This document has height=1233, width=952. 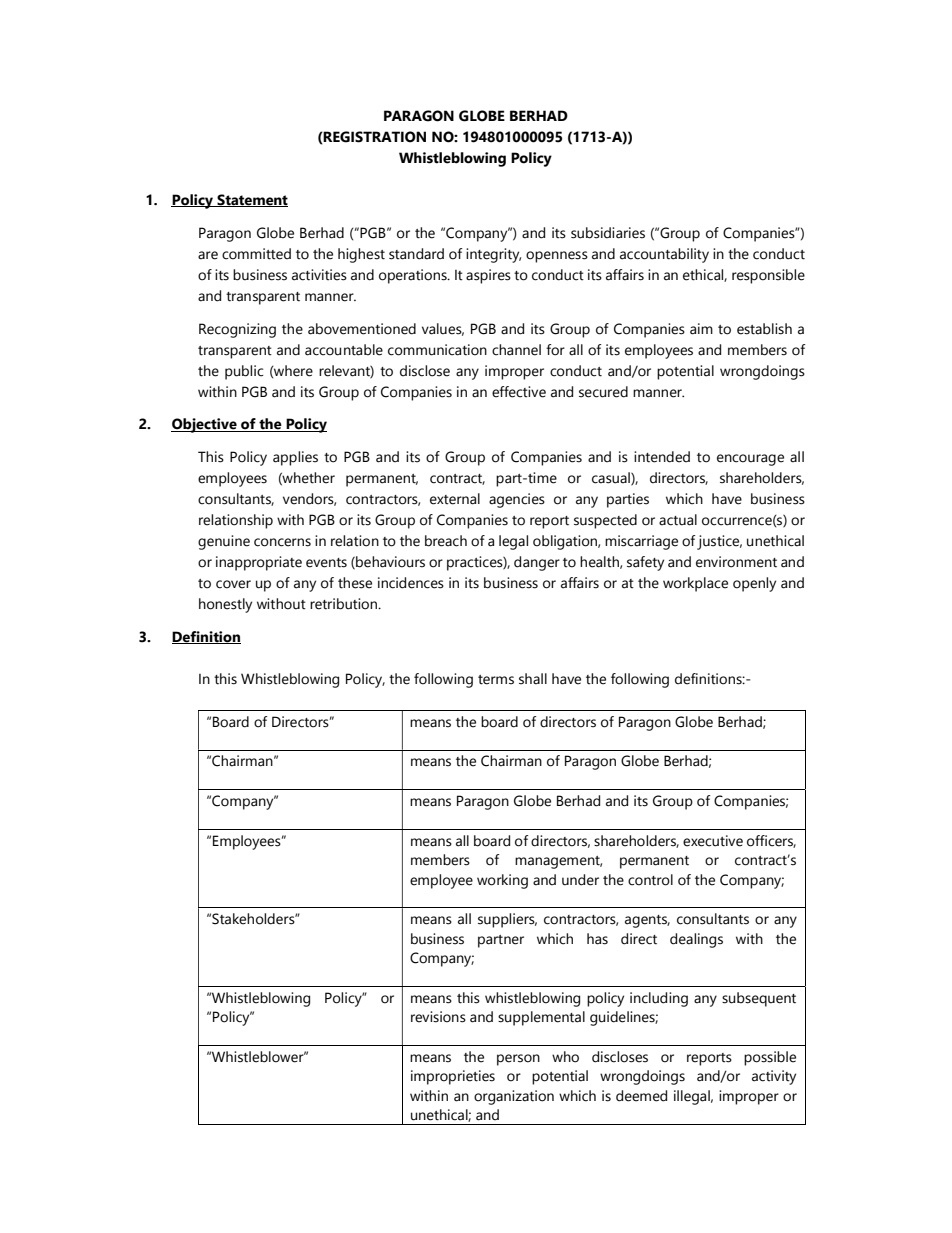 What do you see at coordinates (225, 605) in the document?
I see `honestly` at bounding box center [225, 605].
